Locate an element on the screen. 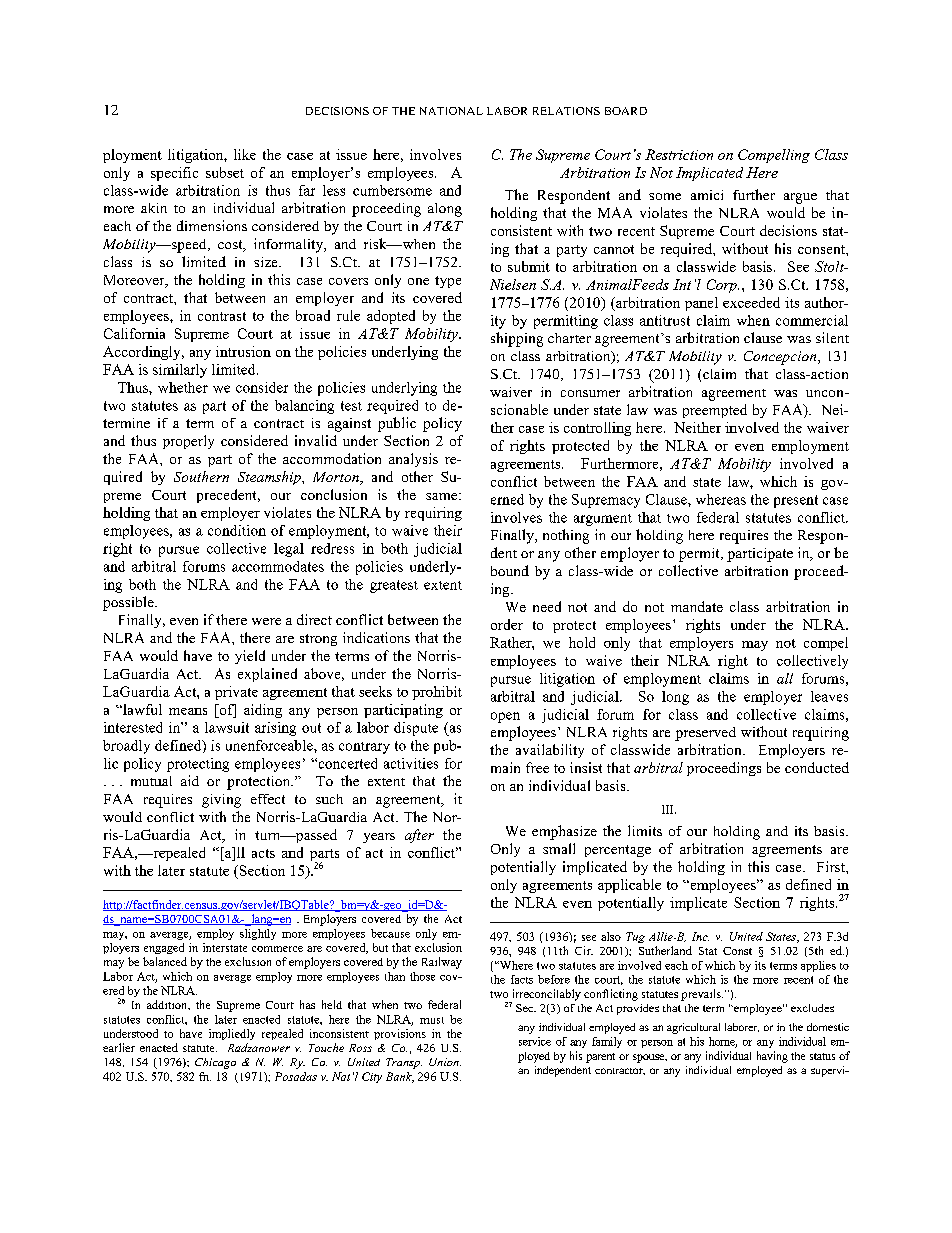  giving is located at coordinates (221, 801).
